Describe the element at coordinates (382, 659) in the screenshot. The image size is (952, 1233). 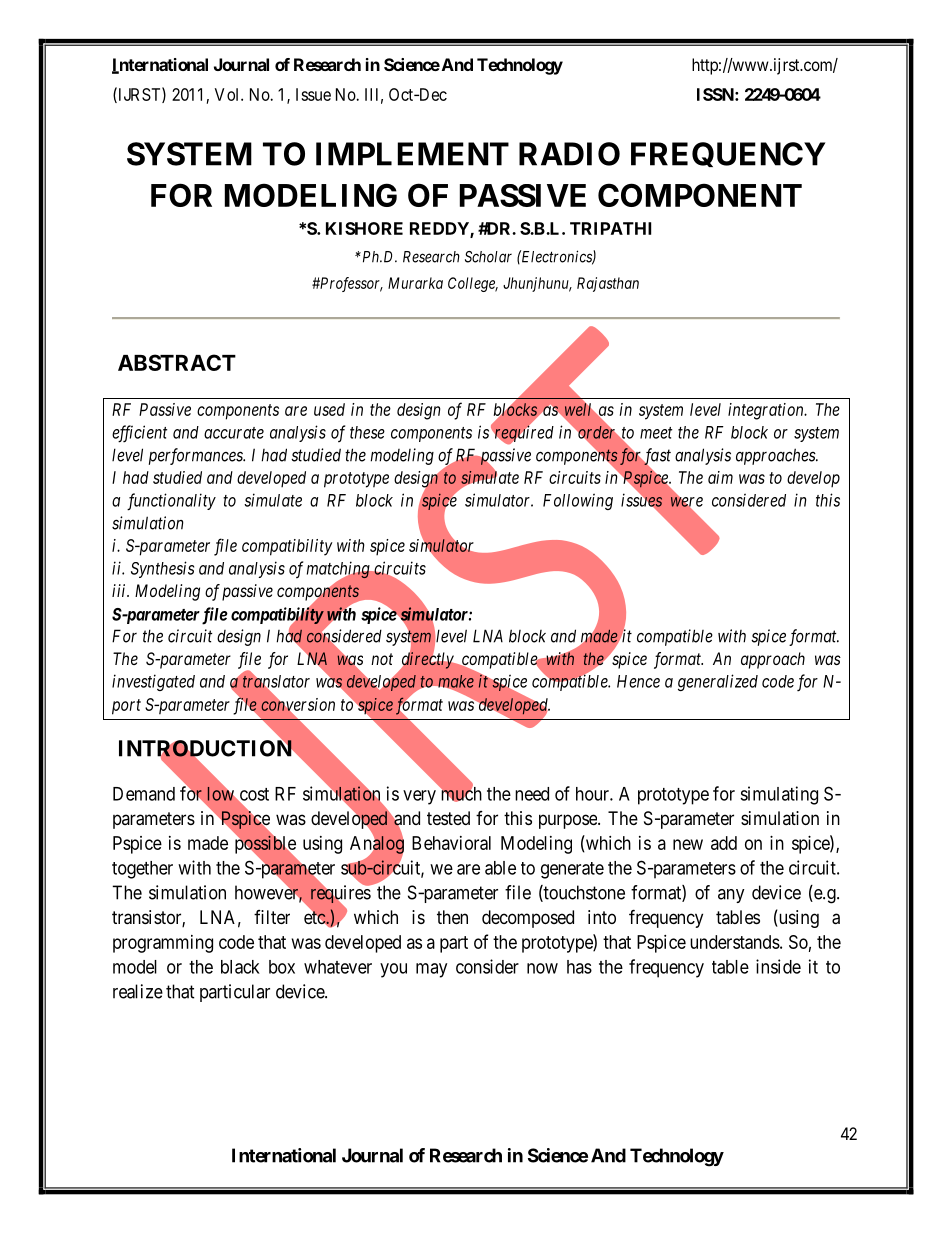
I see `not` at that location.
